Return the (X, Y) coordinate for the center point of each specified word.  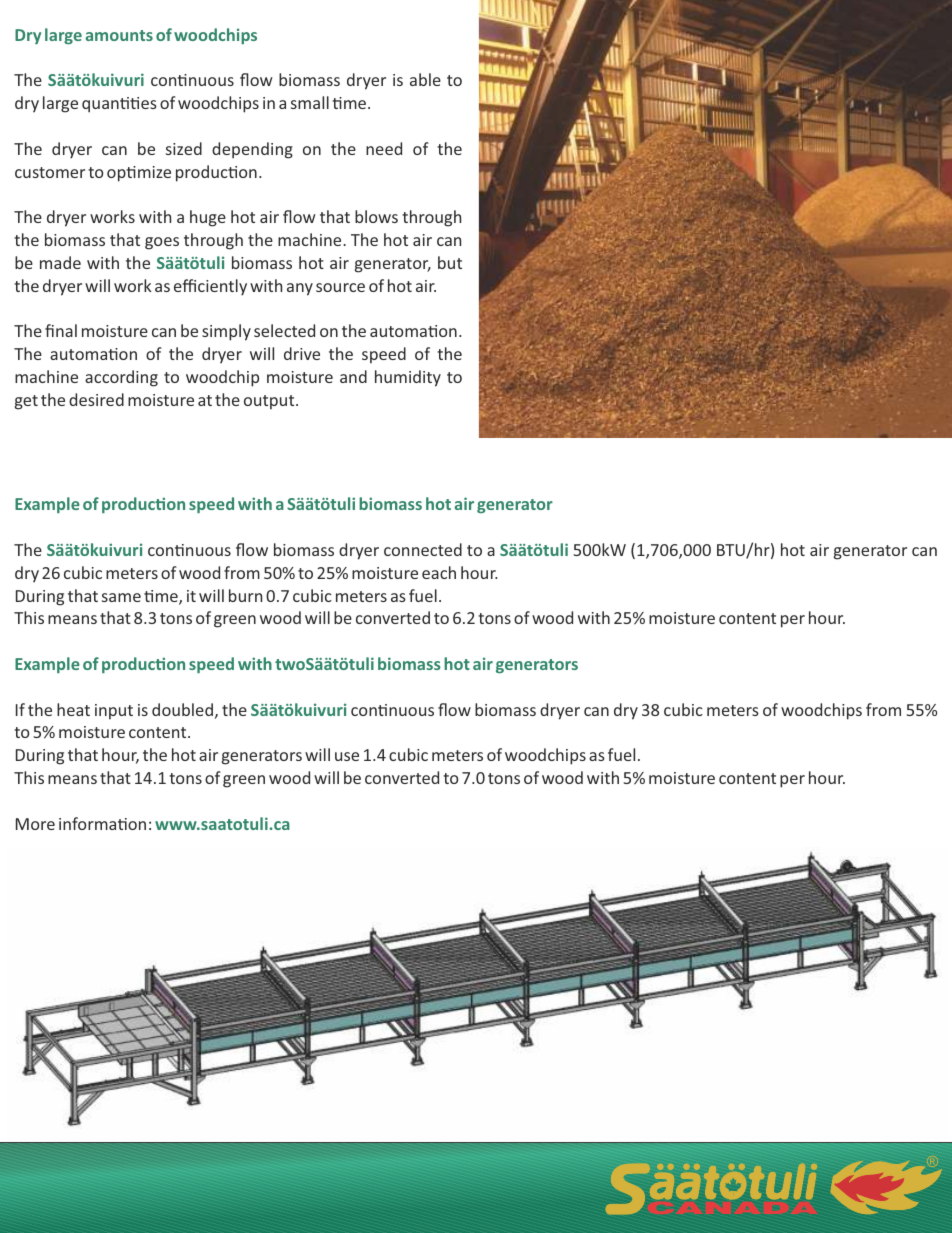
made (60, 262)
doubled (182, 709)
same (121, 597)
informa (89, 823)
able (425, 79)
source (340, 287)
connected (423, 549)
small (310, 102)
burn (245, 595)
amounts (119, 35)
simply (226, 332)
